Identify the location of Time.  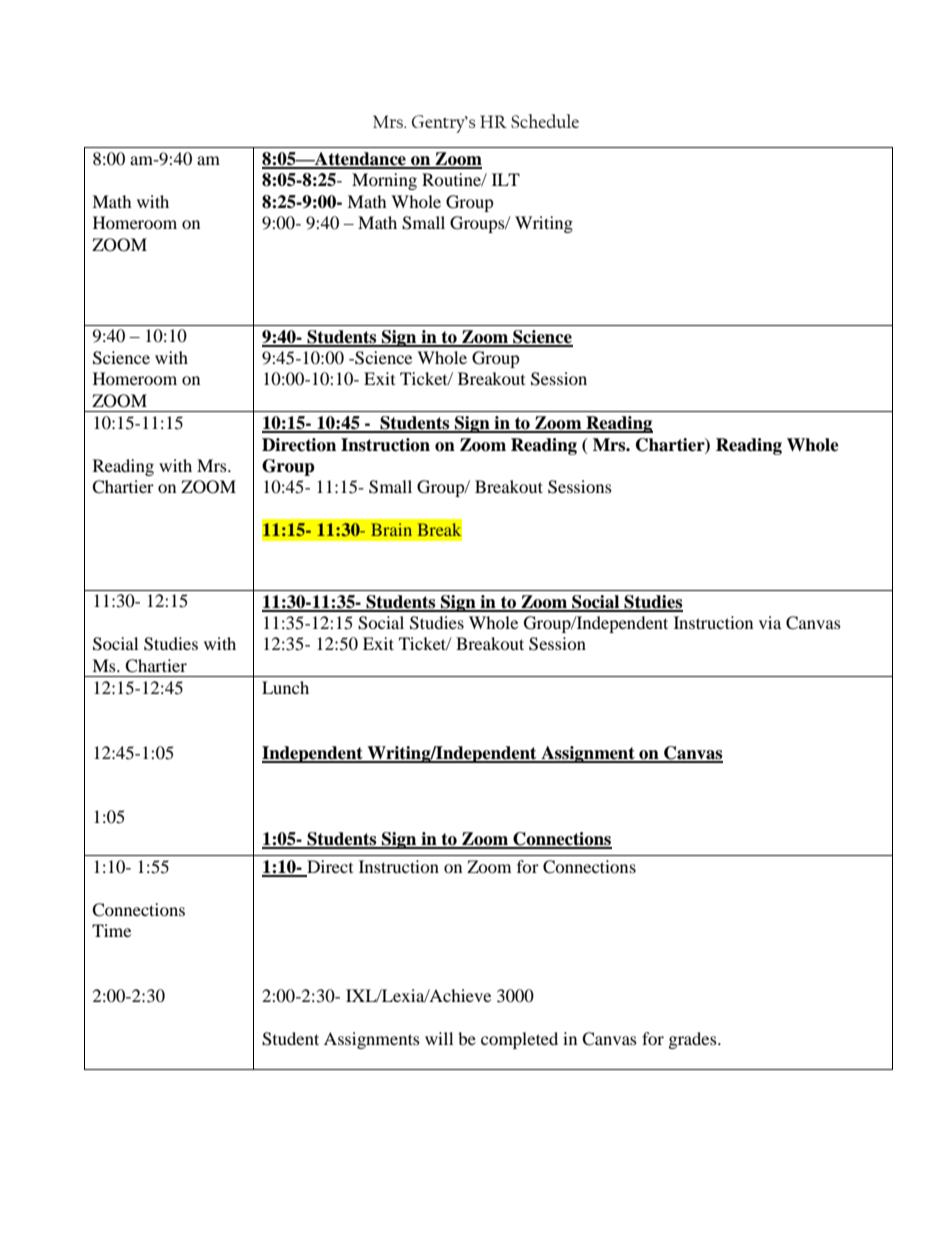
(111, 930).
